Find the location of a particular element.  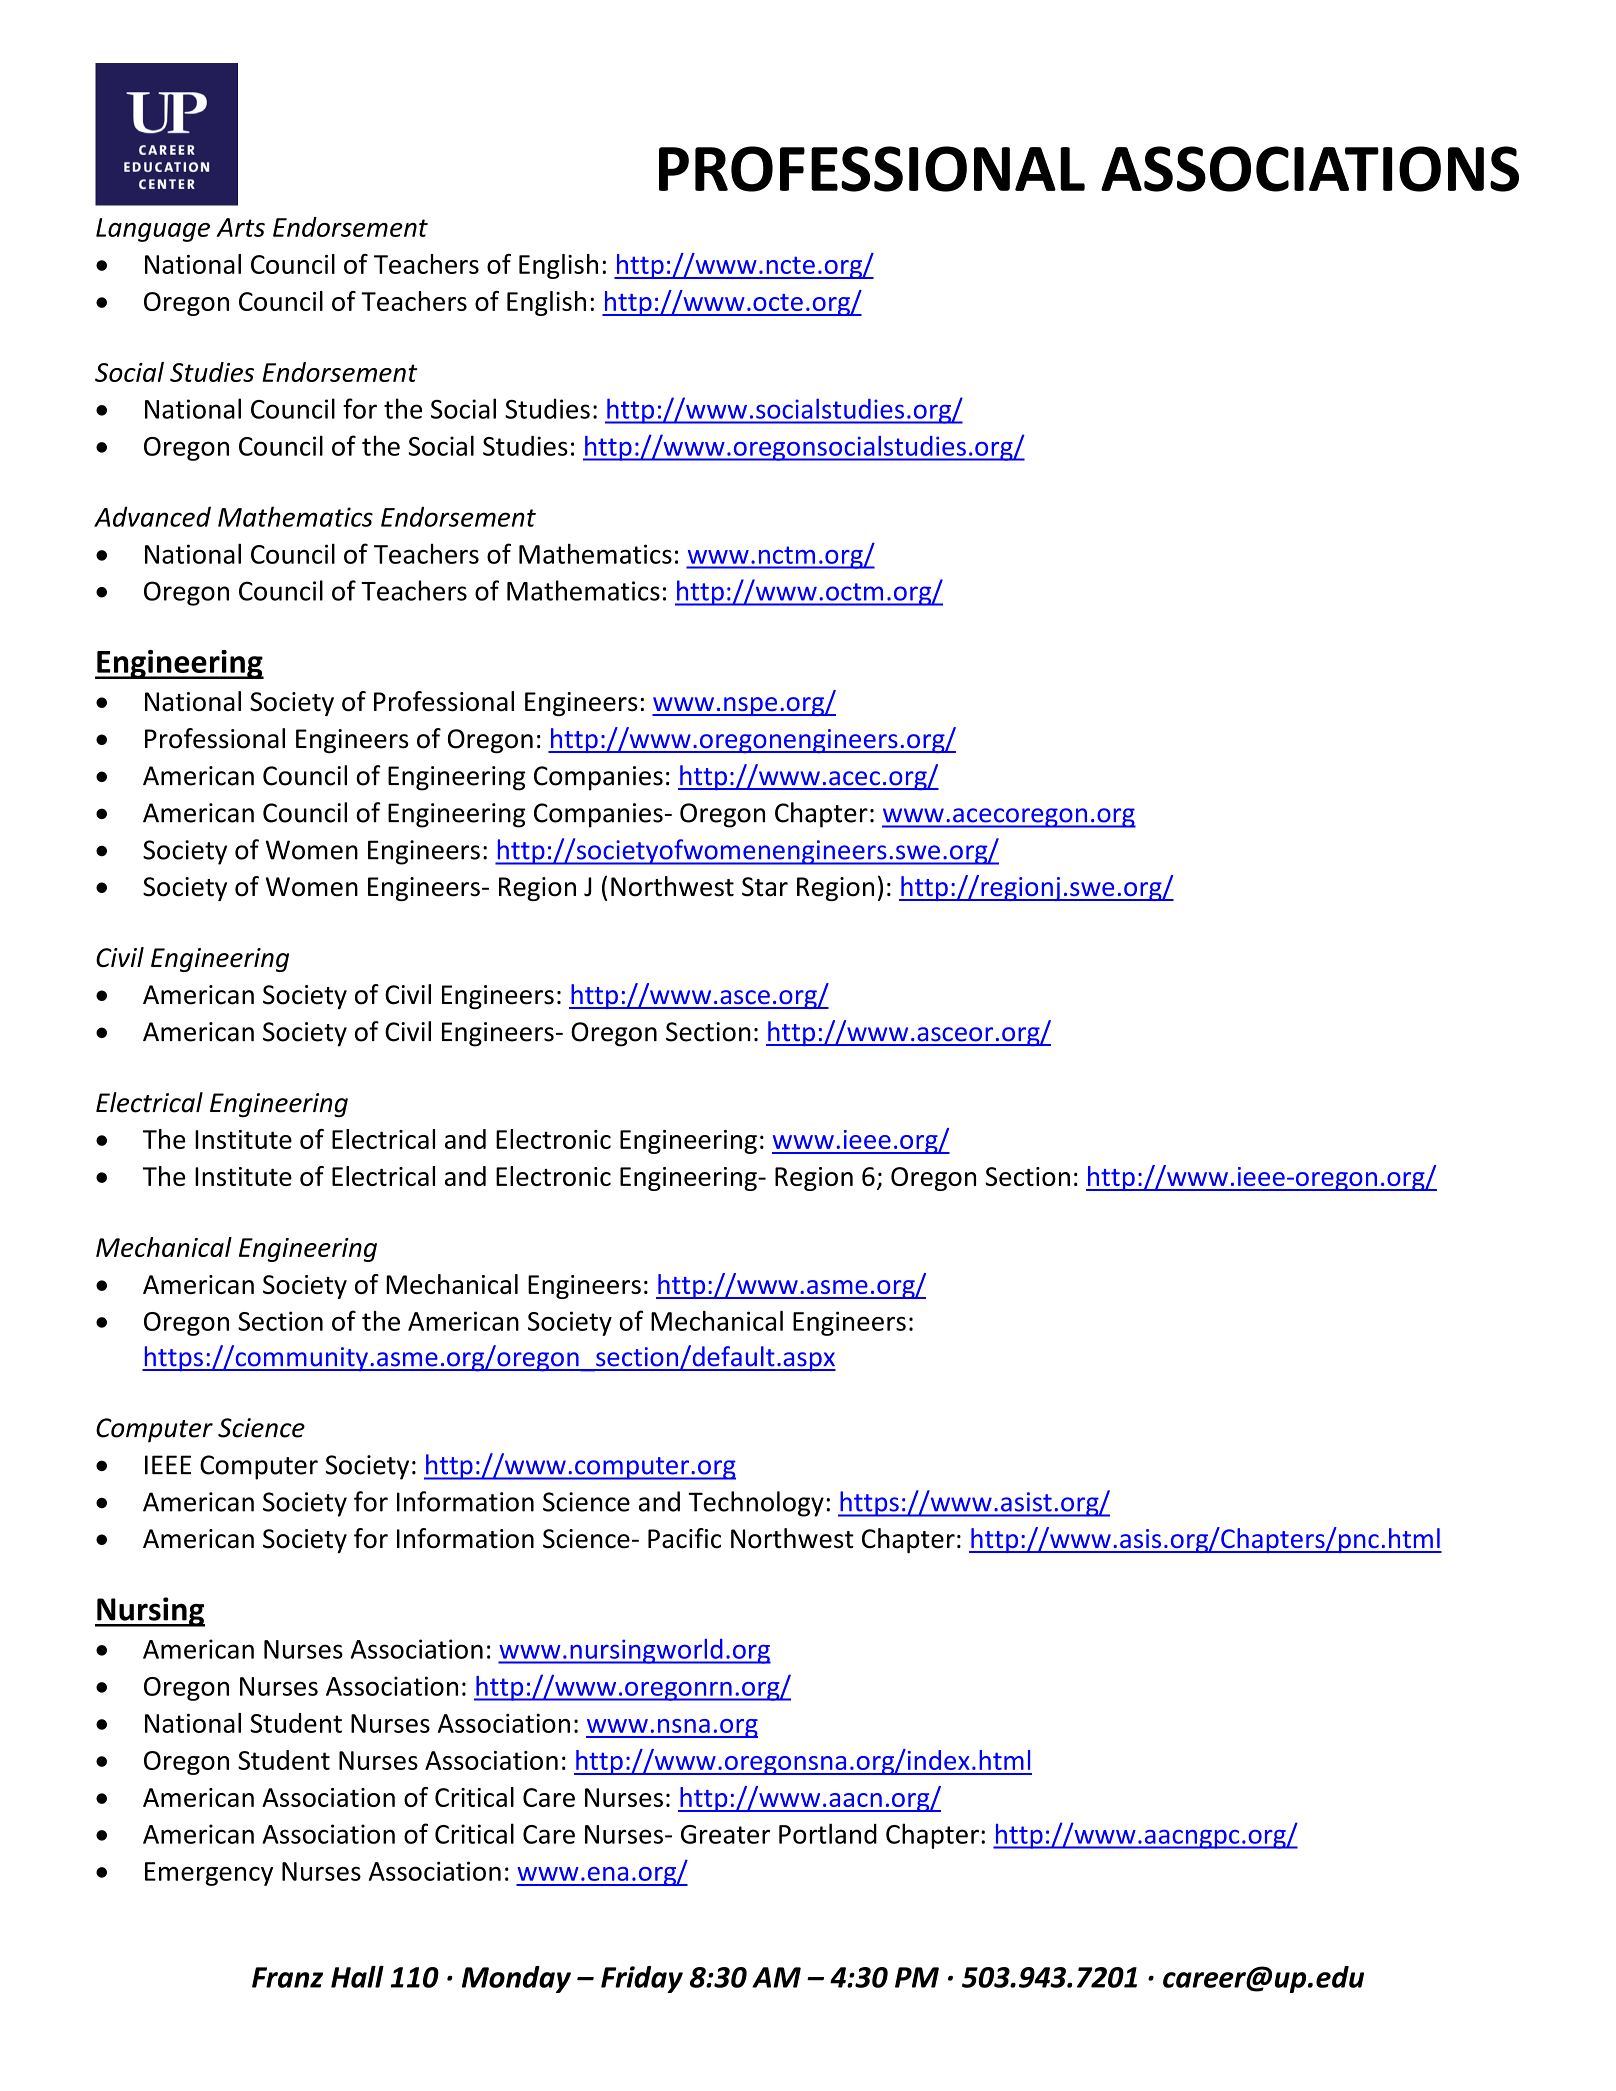

Arts is located at coordinates (240, 227).
